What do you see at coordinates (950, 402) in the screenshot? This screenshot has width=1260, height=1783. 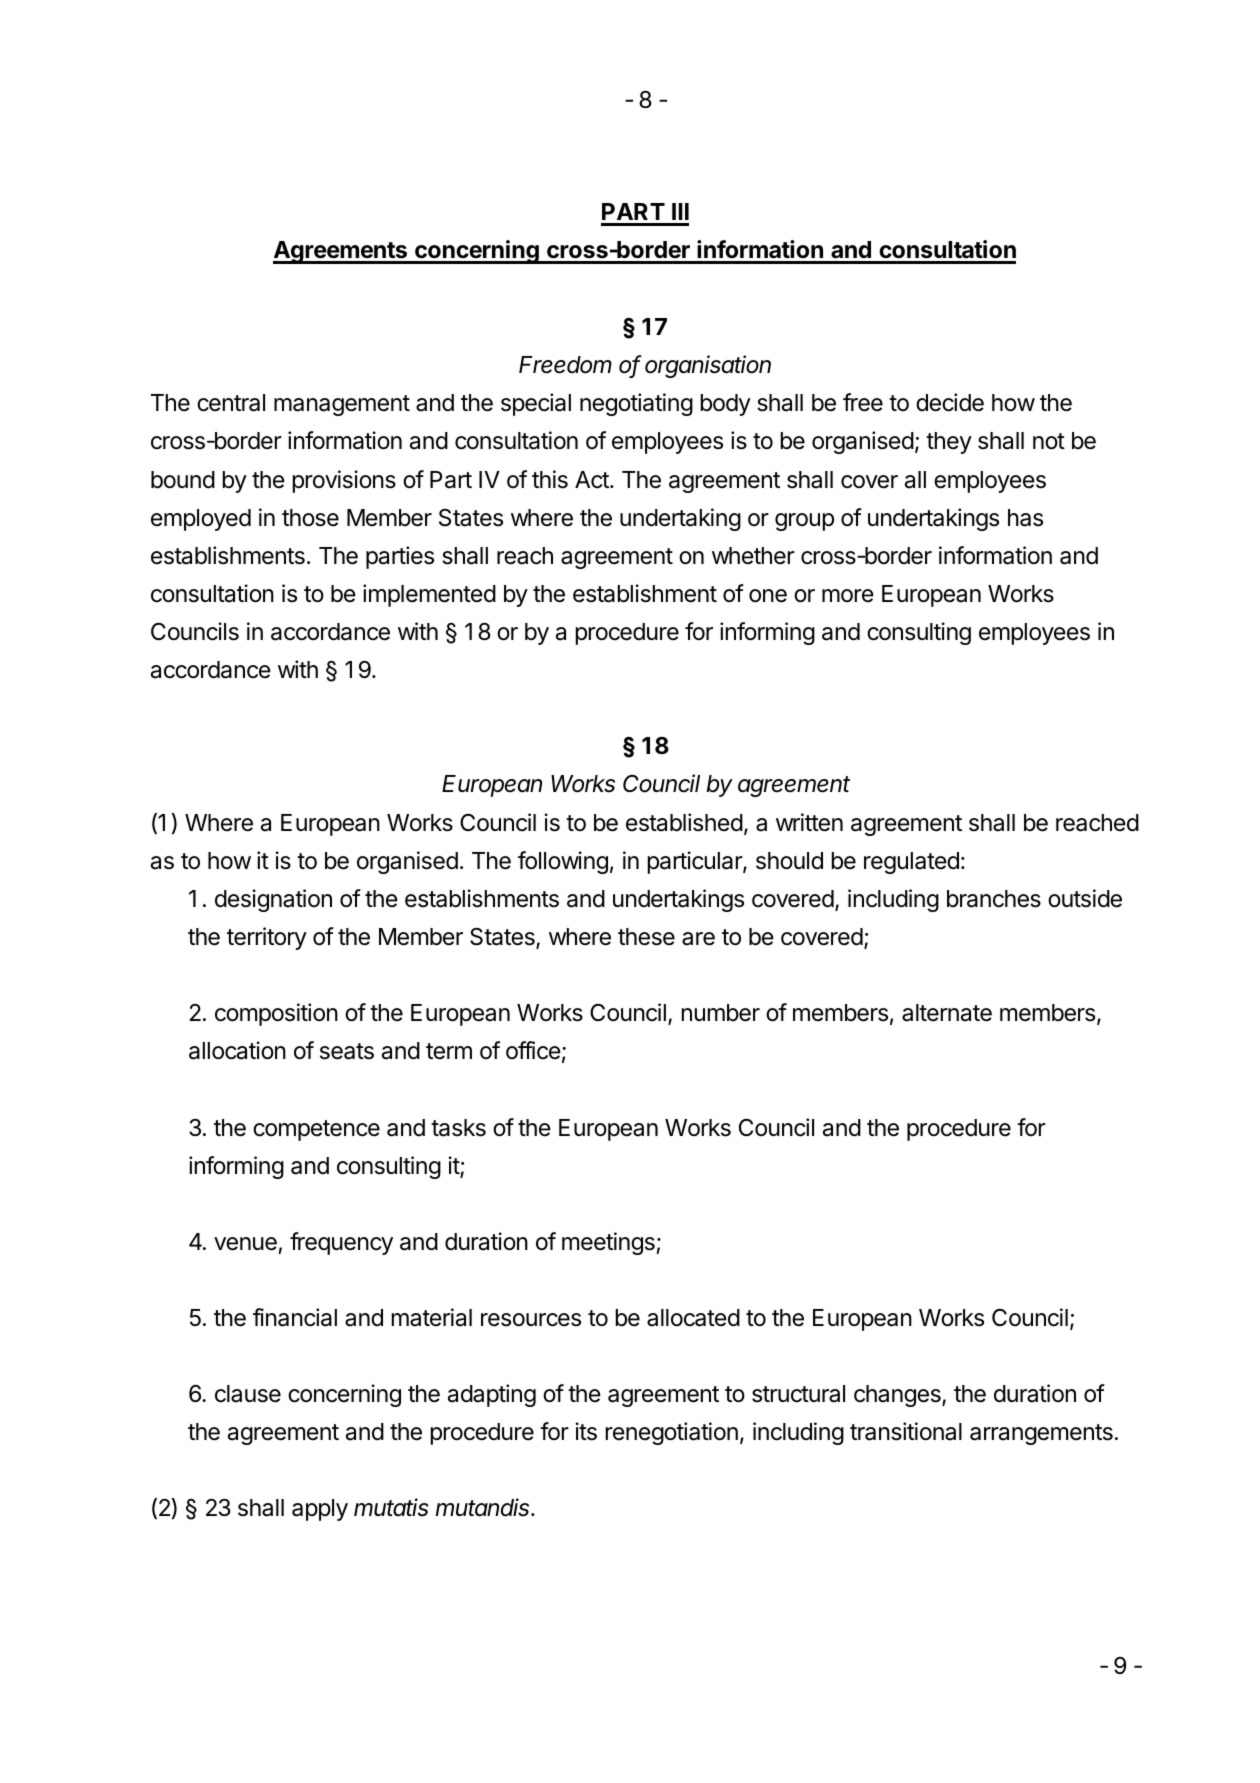 I see `decide` at bounding box center [950, 402].
